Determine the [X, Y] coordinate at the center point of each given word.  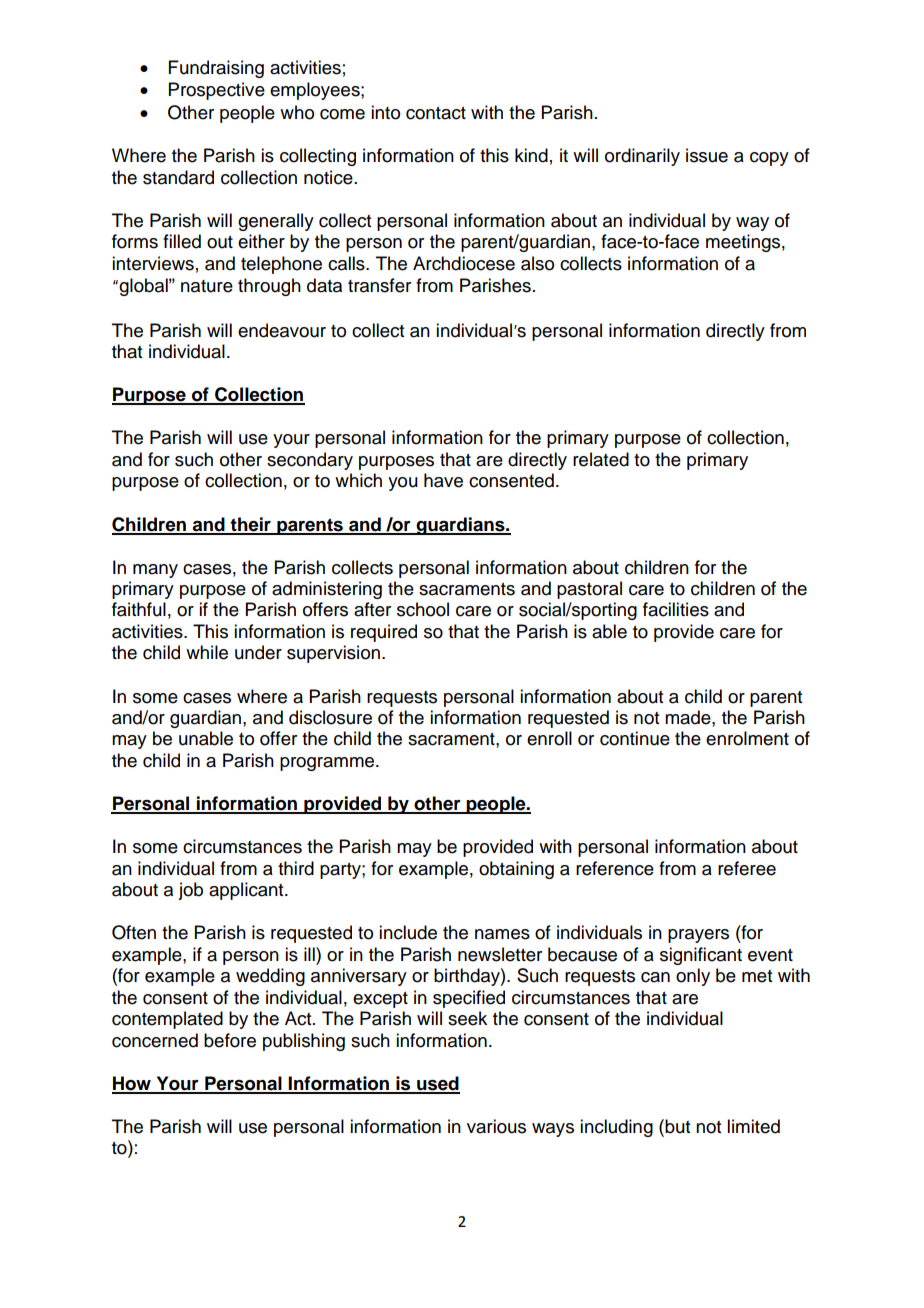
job [190, 891]
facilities [676, 609]
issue [707, 155]
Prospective [217, 91]
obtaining [516, 870]
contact [436, 113]
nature [207, 286]
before [230, 1040]
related [601, 459]
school [423, 609]
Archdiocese [464, 263]
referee [747, 868]
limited [753, 1126]
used [437, 1084]
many [155, 571]
